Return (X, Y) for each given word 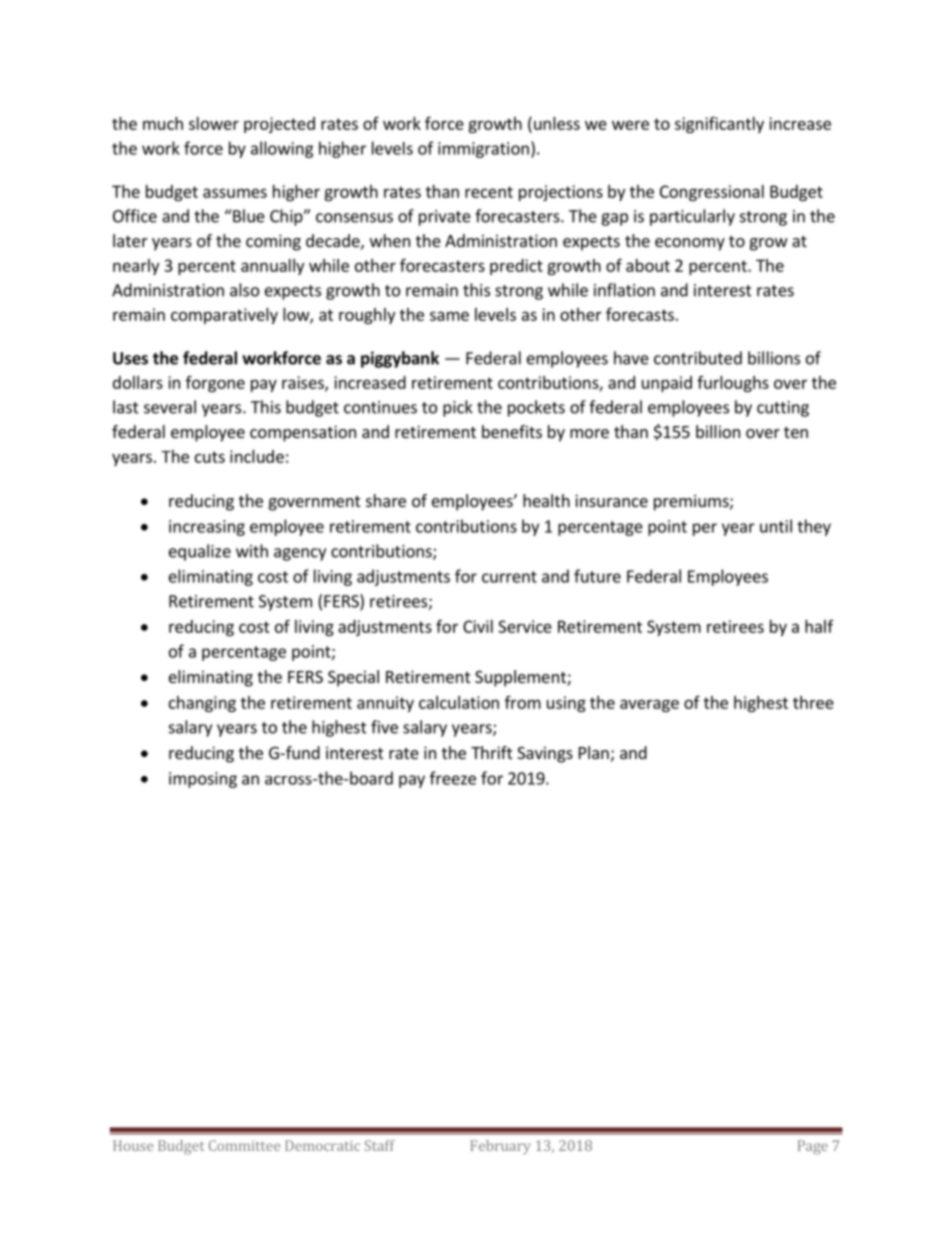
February (500, 1147)
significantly (719, 124)
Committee (244, 1145)
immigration (483, 150)
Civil (478, 626)
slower (214, 123)
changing (202, 704)
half (819, 626)
